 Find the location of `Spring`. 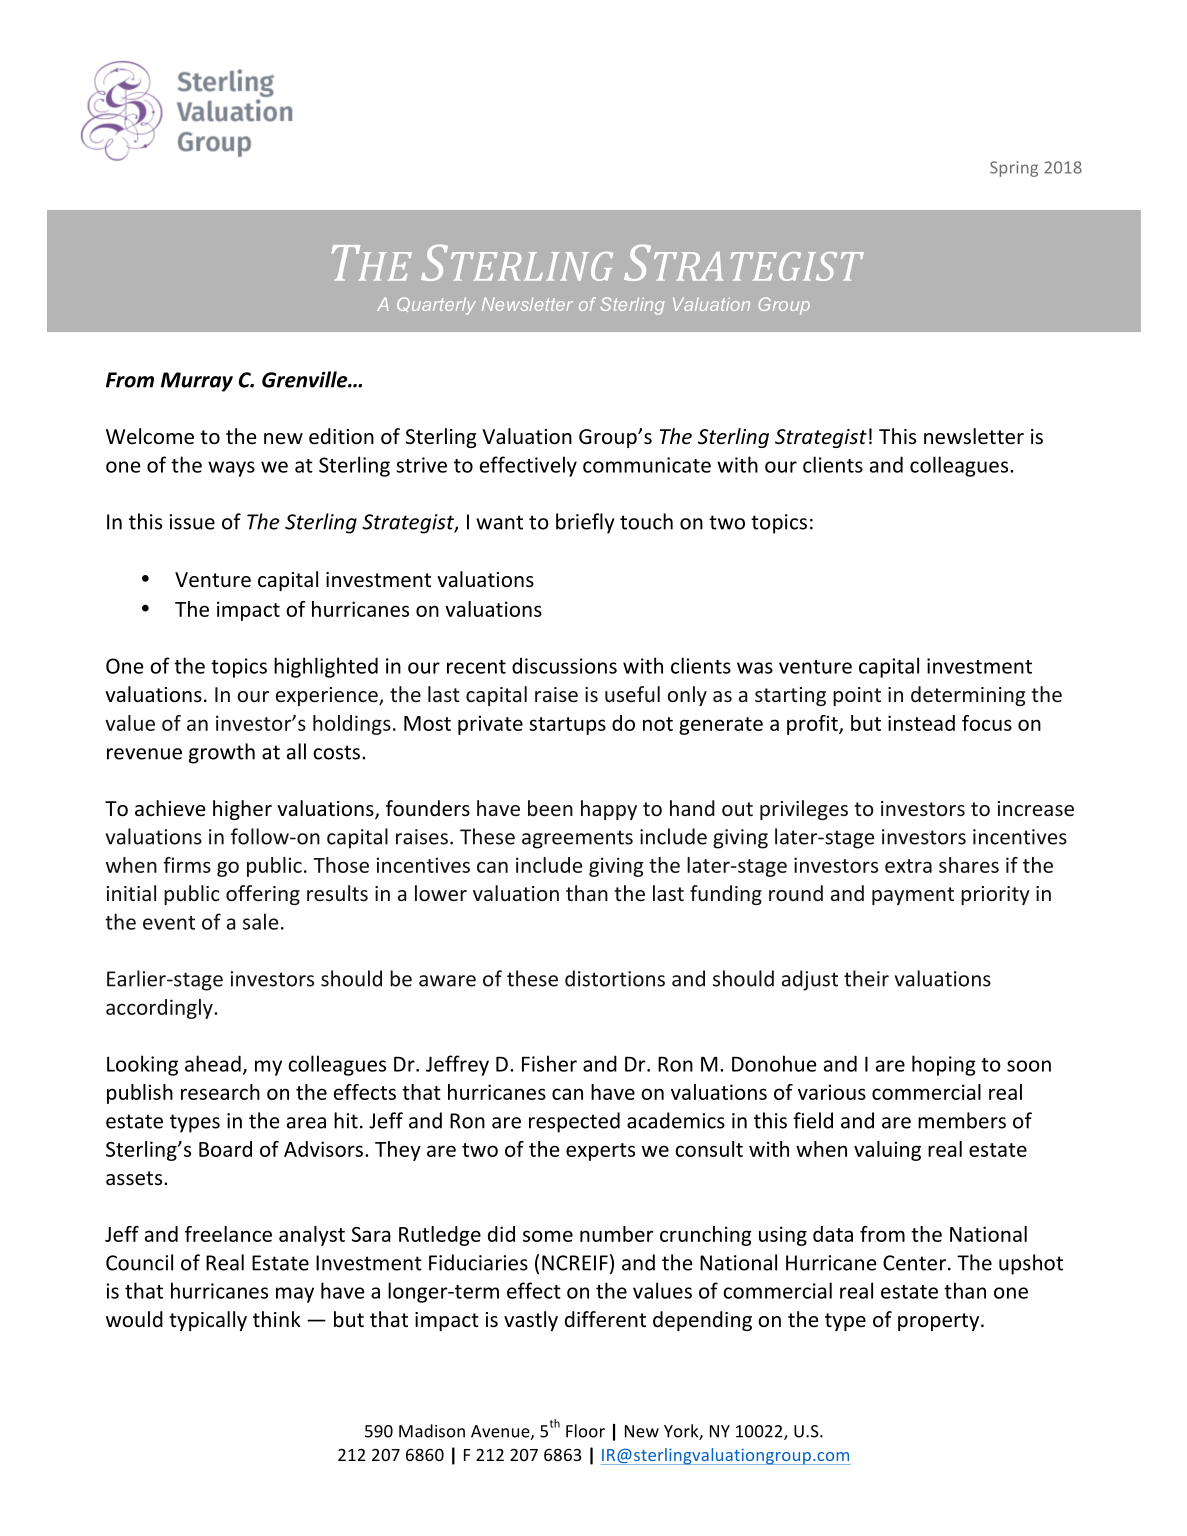

Spring is located at coordinates (1014, 169).
